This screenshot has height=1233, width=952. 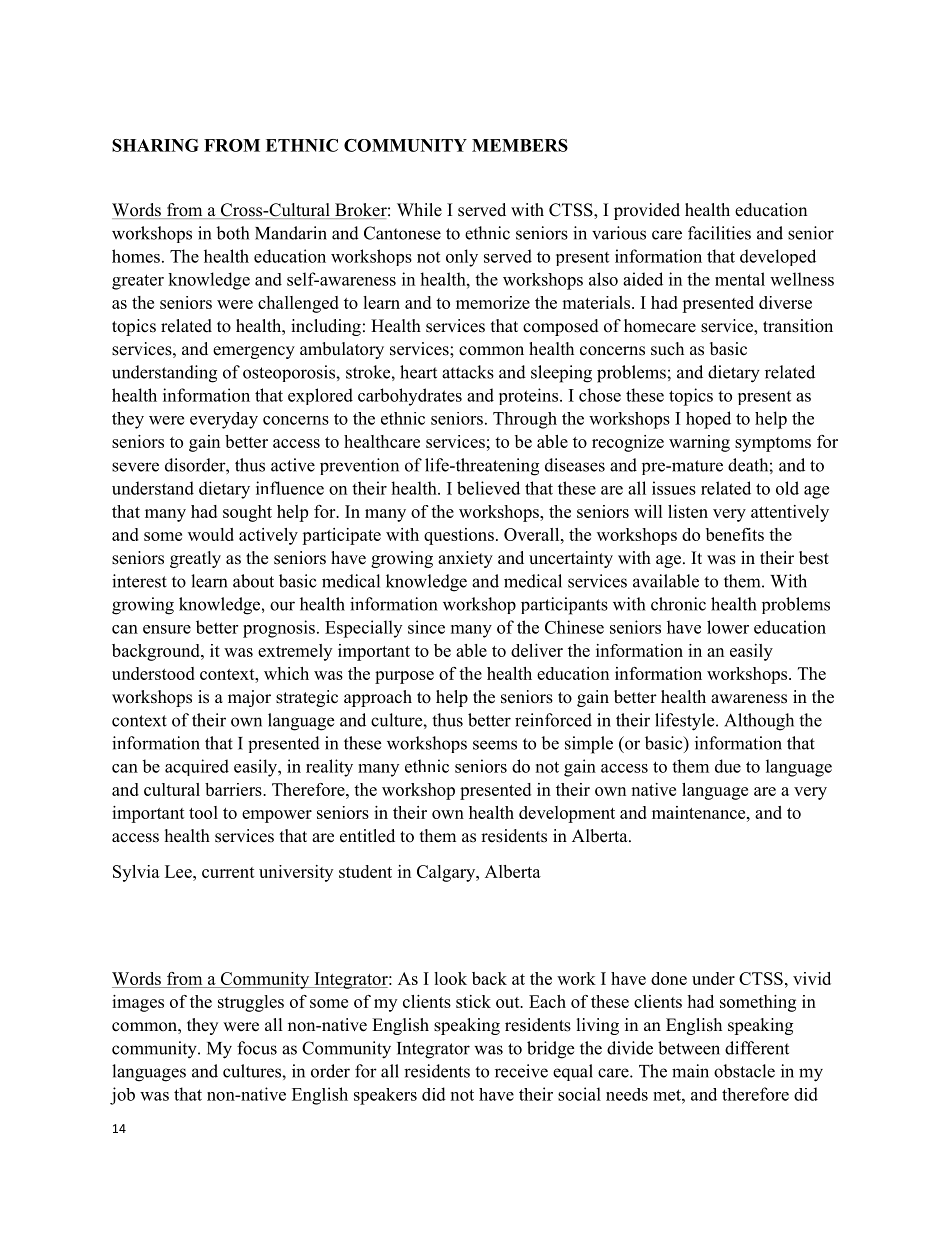 What do you see at coordinates (257, 1048) in the screenshot?
I see `focus` at bounding box center [257, 1048].
